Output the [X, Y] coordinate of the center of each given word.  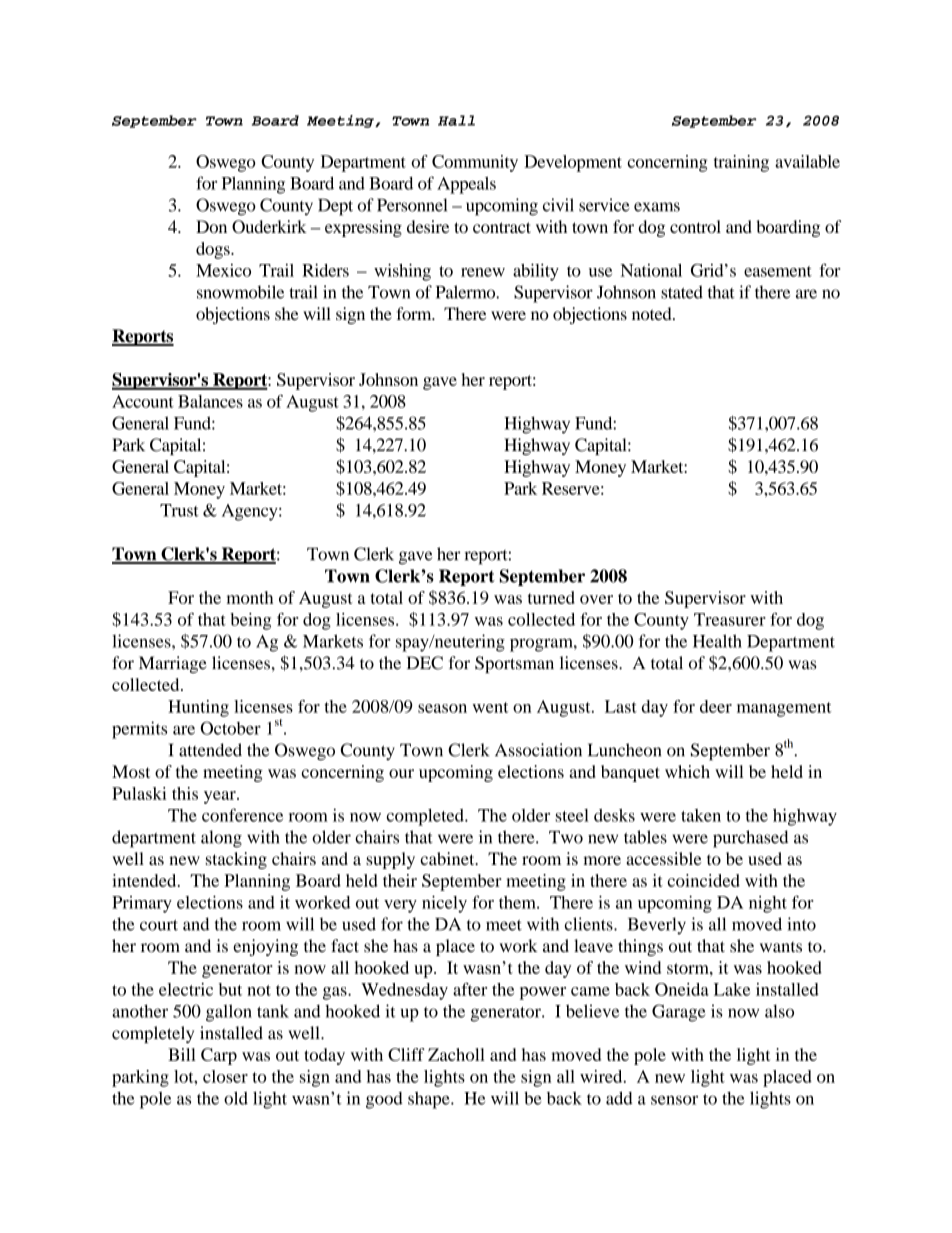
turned [551, 597]
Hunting [198, 708]
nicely [444, 904]
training [741, 163]
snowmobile [240, 292]
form [415, 314]
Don [211, 226]
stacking [236, 860]
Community [475, 163]
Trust [179, 510]
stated [682, 292]
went [491, 707]
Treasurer [730, 619]
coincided [703, 880]
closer [225, 1076]
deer [716, 706]
